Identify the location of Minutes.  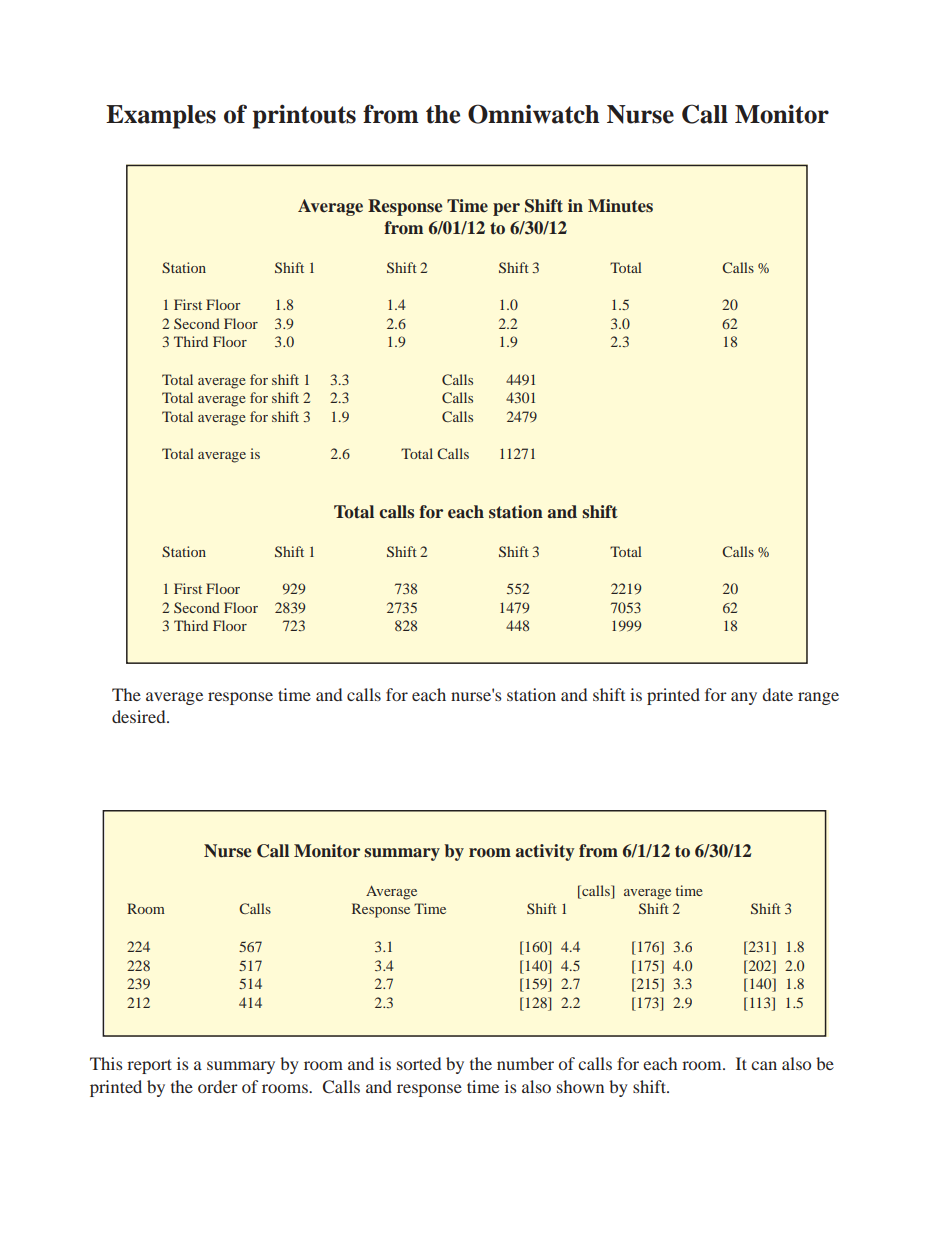
(620, 206).
